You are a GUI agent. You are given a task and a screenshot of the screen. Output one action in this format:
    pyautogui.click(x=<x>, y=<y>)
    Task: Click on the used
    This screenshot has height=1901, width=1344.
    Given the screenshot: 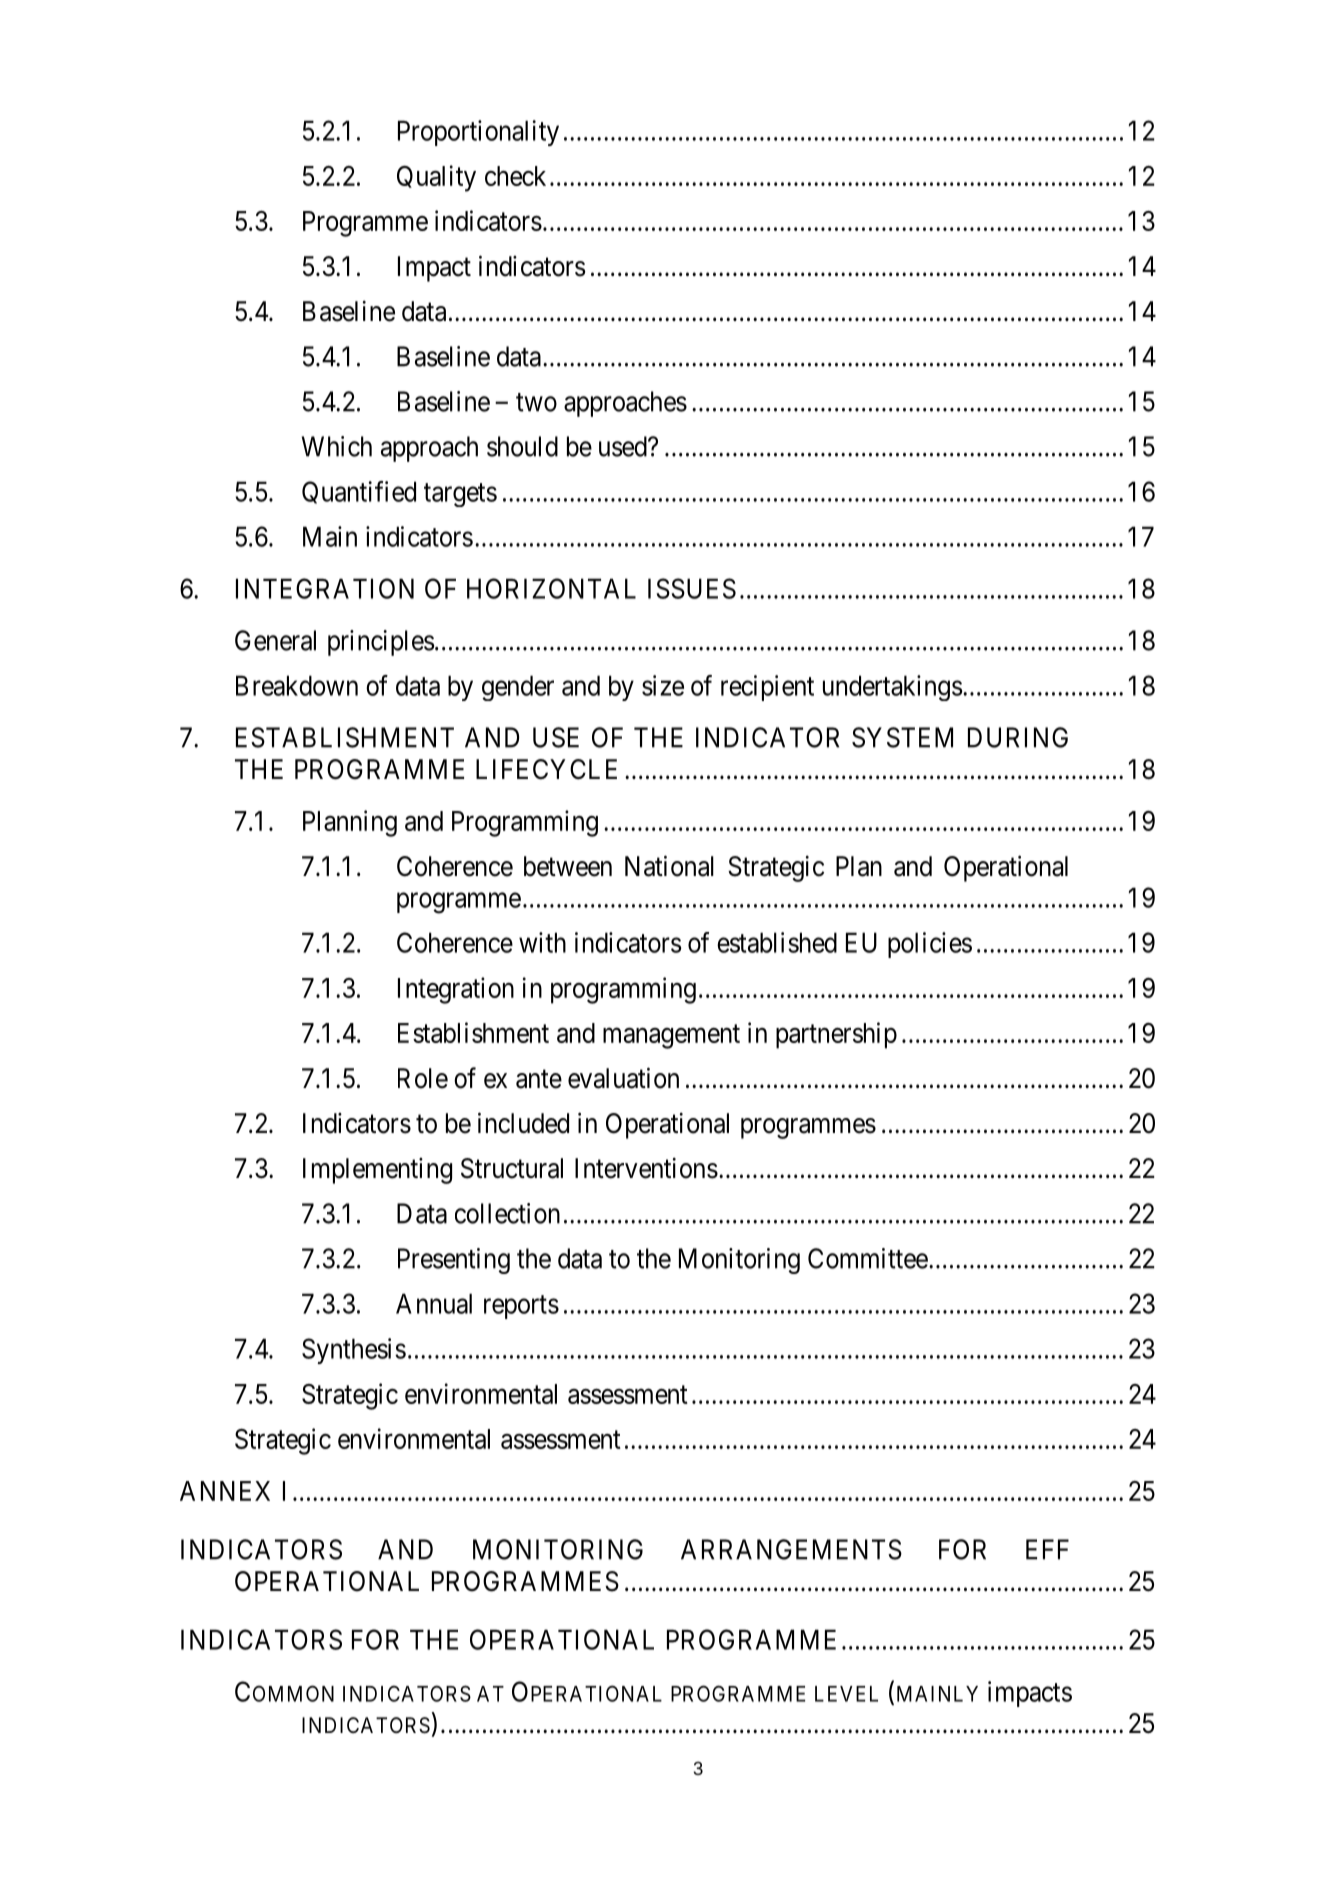 What is the action you would take?
    pyautogui.click(x=624, y=446)
